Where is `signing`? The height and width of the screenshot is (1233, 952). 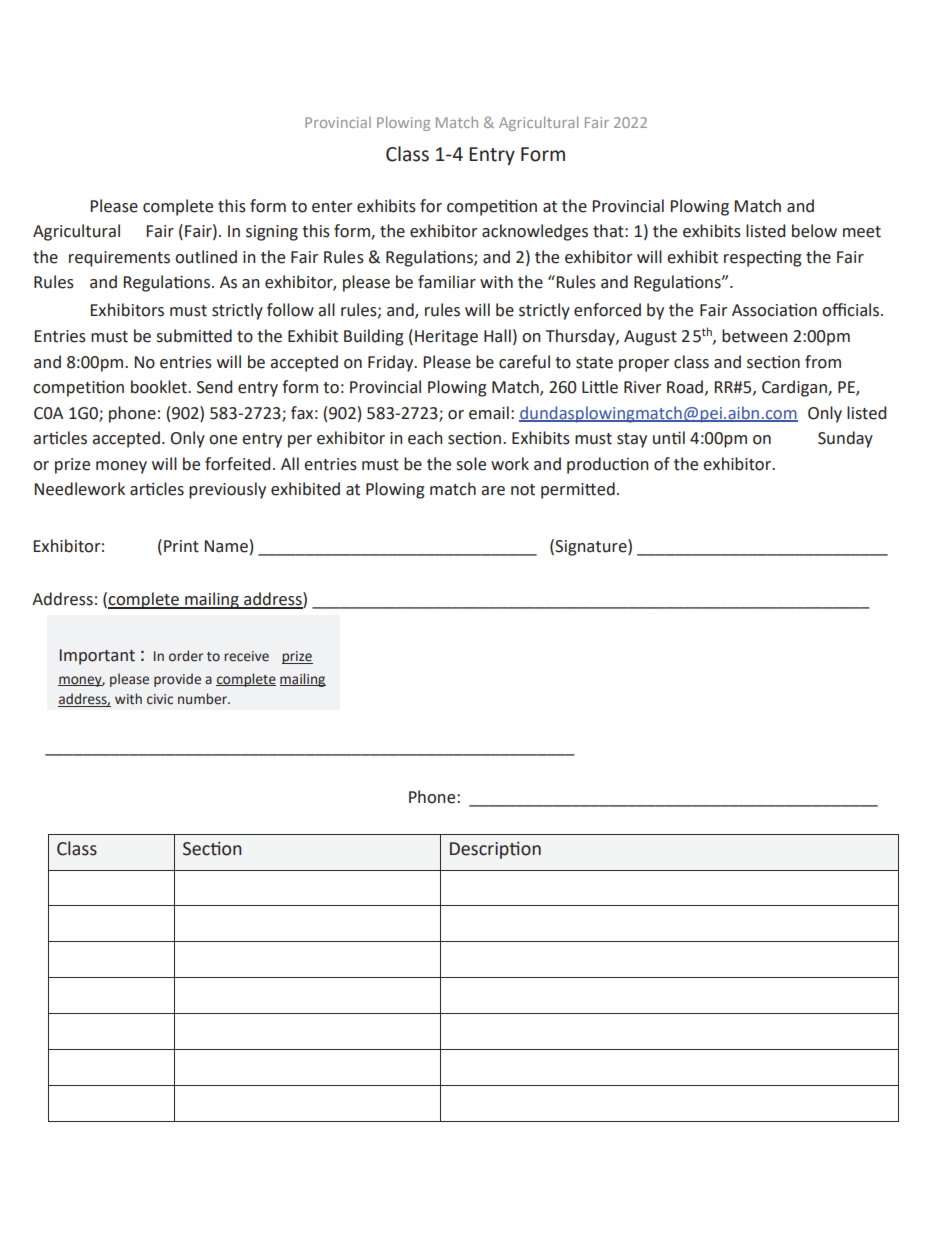 signing is located at coordinates (272, 233).
